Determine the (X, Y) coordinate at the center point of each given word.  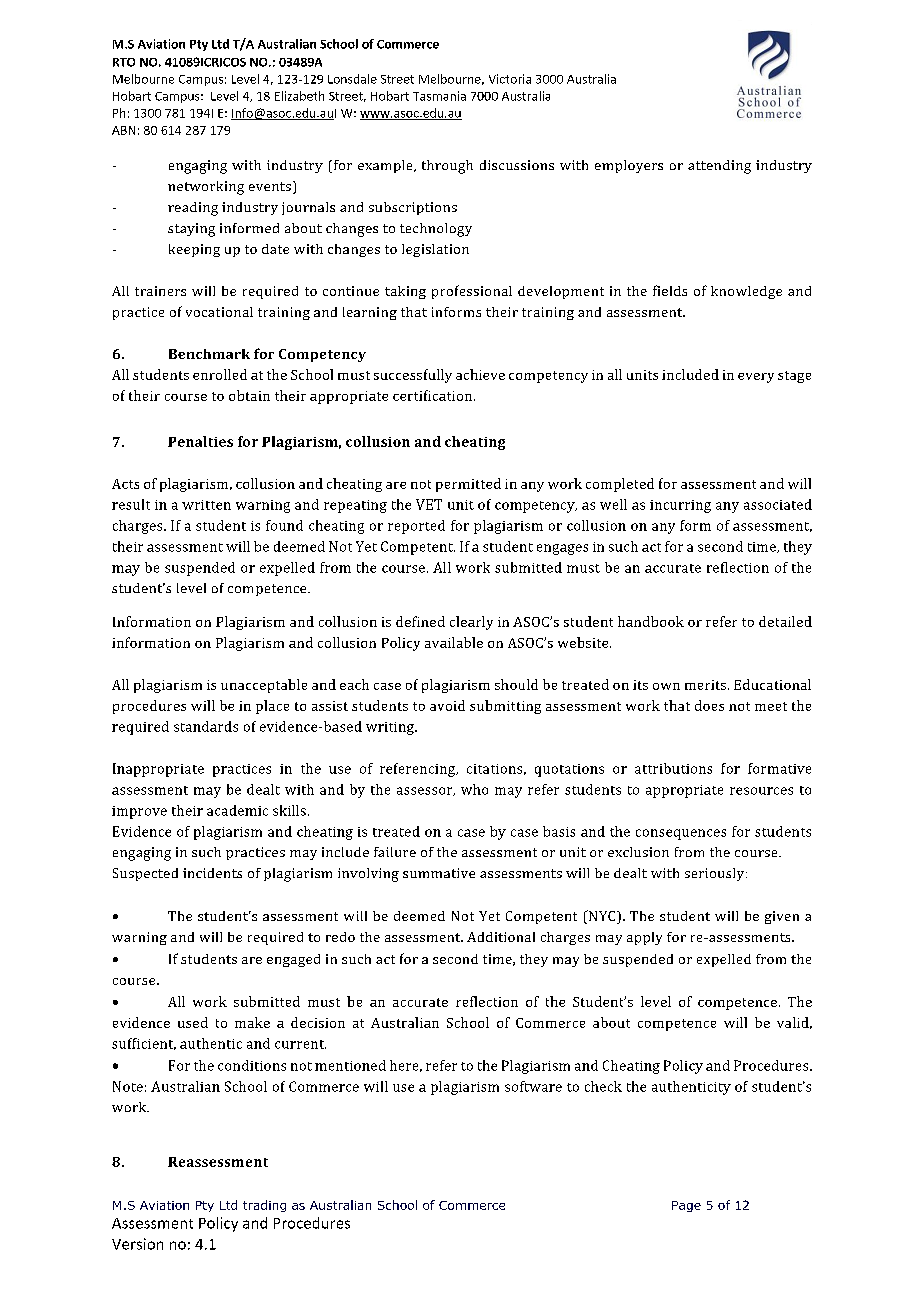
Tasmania (439, 96)
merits (707, 685)
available (454, 642)
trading (264, 1206)
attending (719, 167)
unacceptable (264, 686)
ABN (123, 130)
